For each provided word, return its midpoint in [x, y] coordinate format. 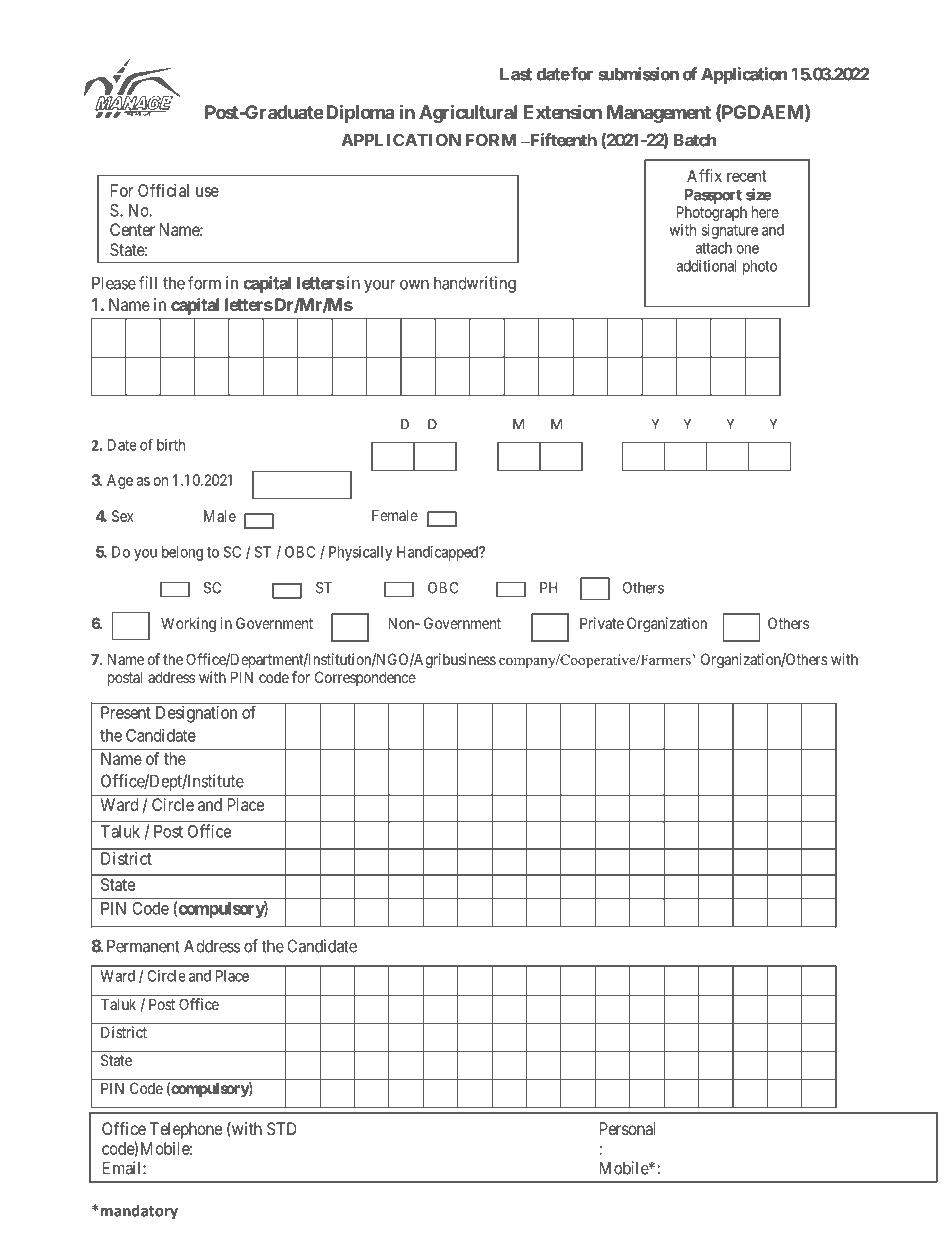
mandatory [139, 1212]
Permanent [143, 946]
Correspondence [365, 678]
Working [188, 625]
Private [602, 623]
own [414, 285]
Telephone [186, 1130]
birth [171, 445]
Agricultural [468, 113]
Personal [628, 1128]
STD [282, 1128]
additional [706, 266]
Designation [196, 714]
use [207, 192]
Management [659, 114]
